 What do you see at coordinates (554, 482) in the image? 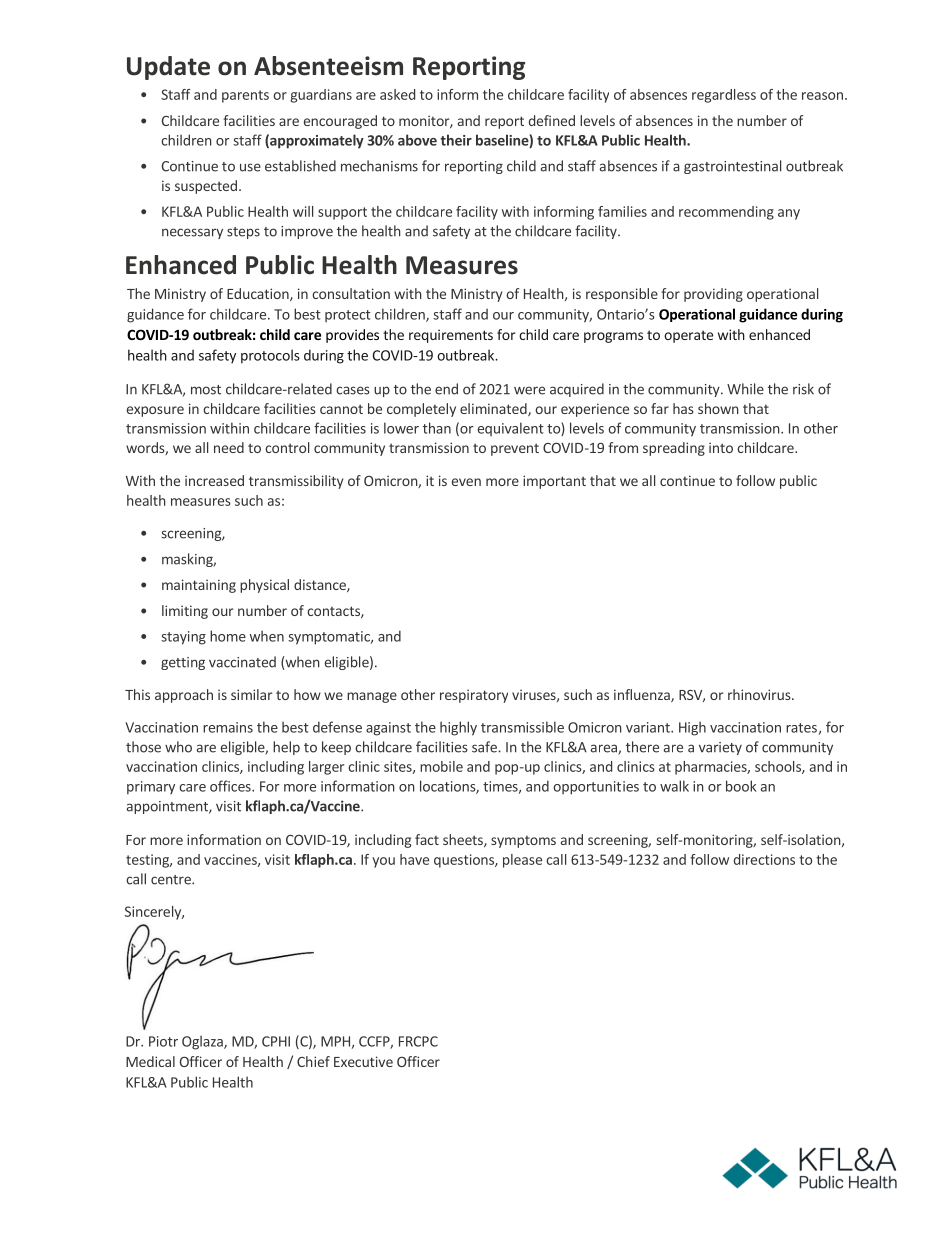
I see `important` at bounding box center [554, 482].
